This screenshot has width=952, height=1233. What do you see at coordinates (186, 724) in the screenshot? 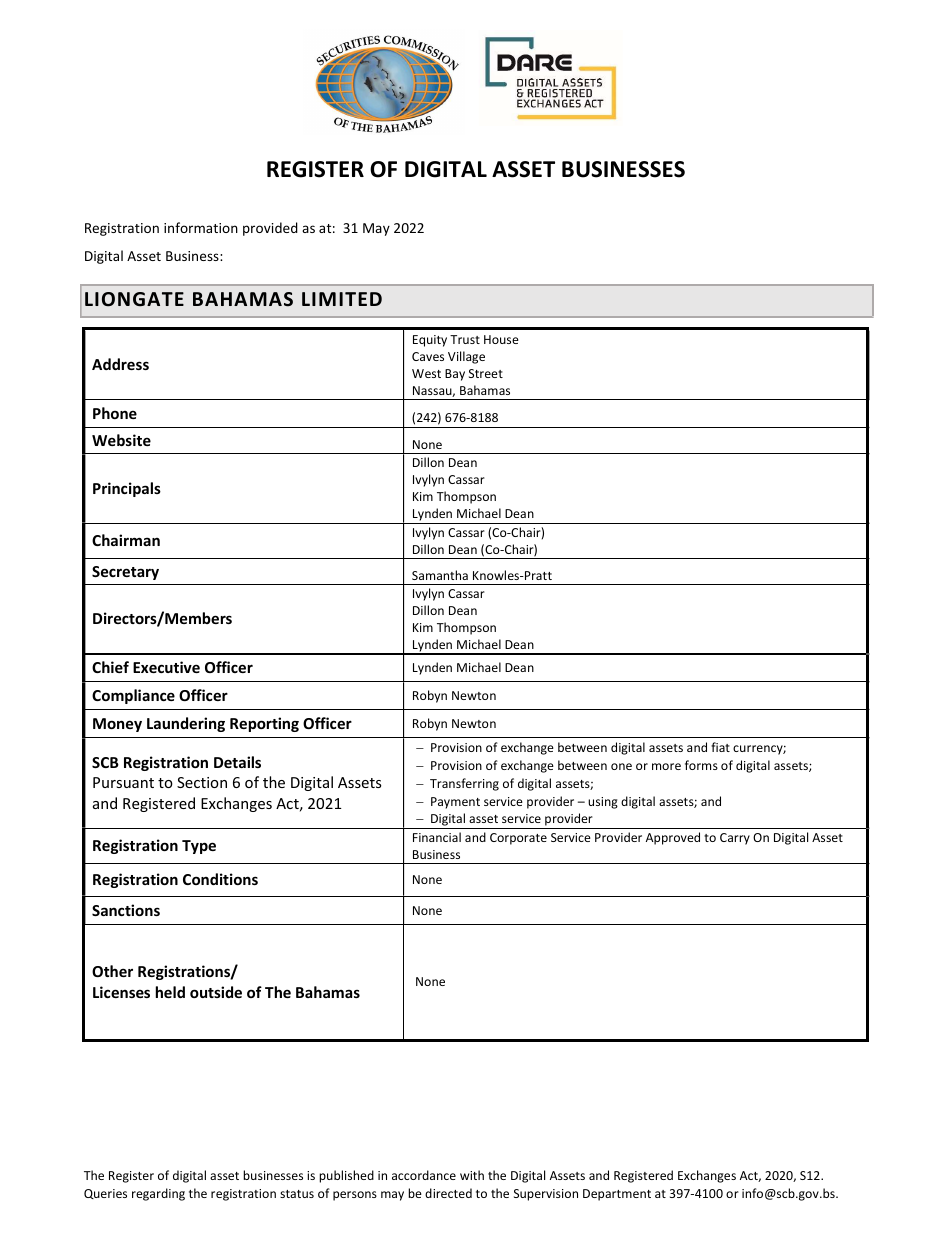
I see `Laundering` at bounding box center [186, 724].
